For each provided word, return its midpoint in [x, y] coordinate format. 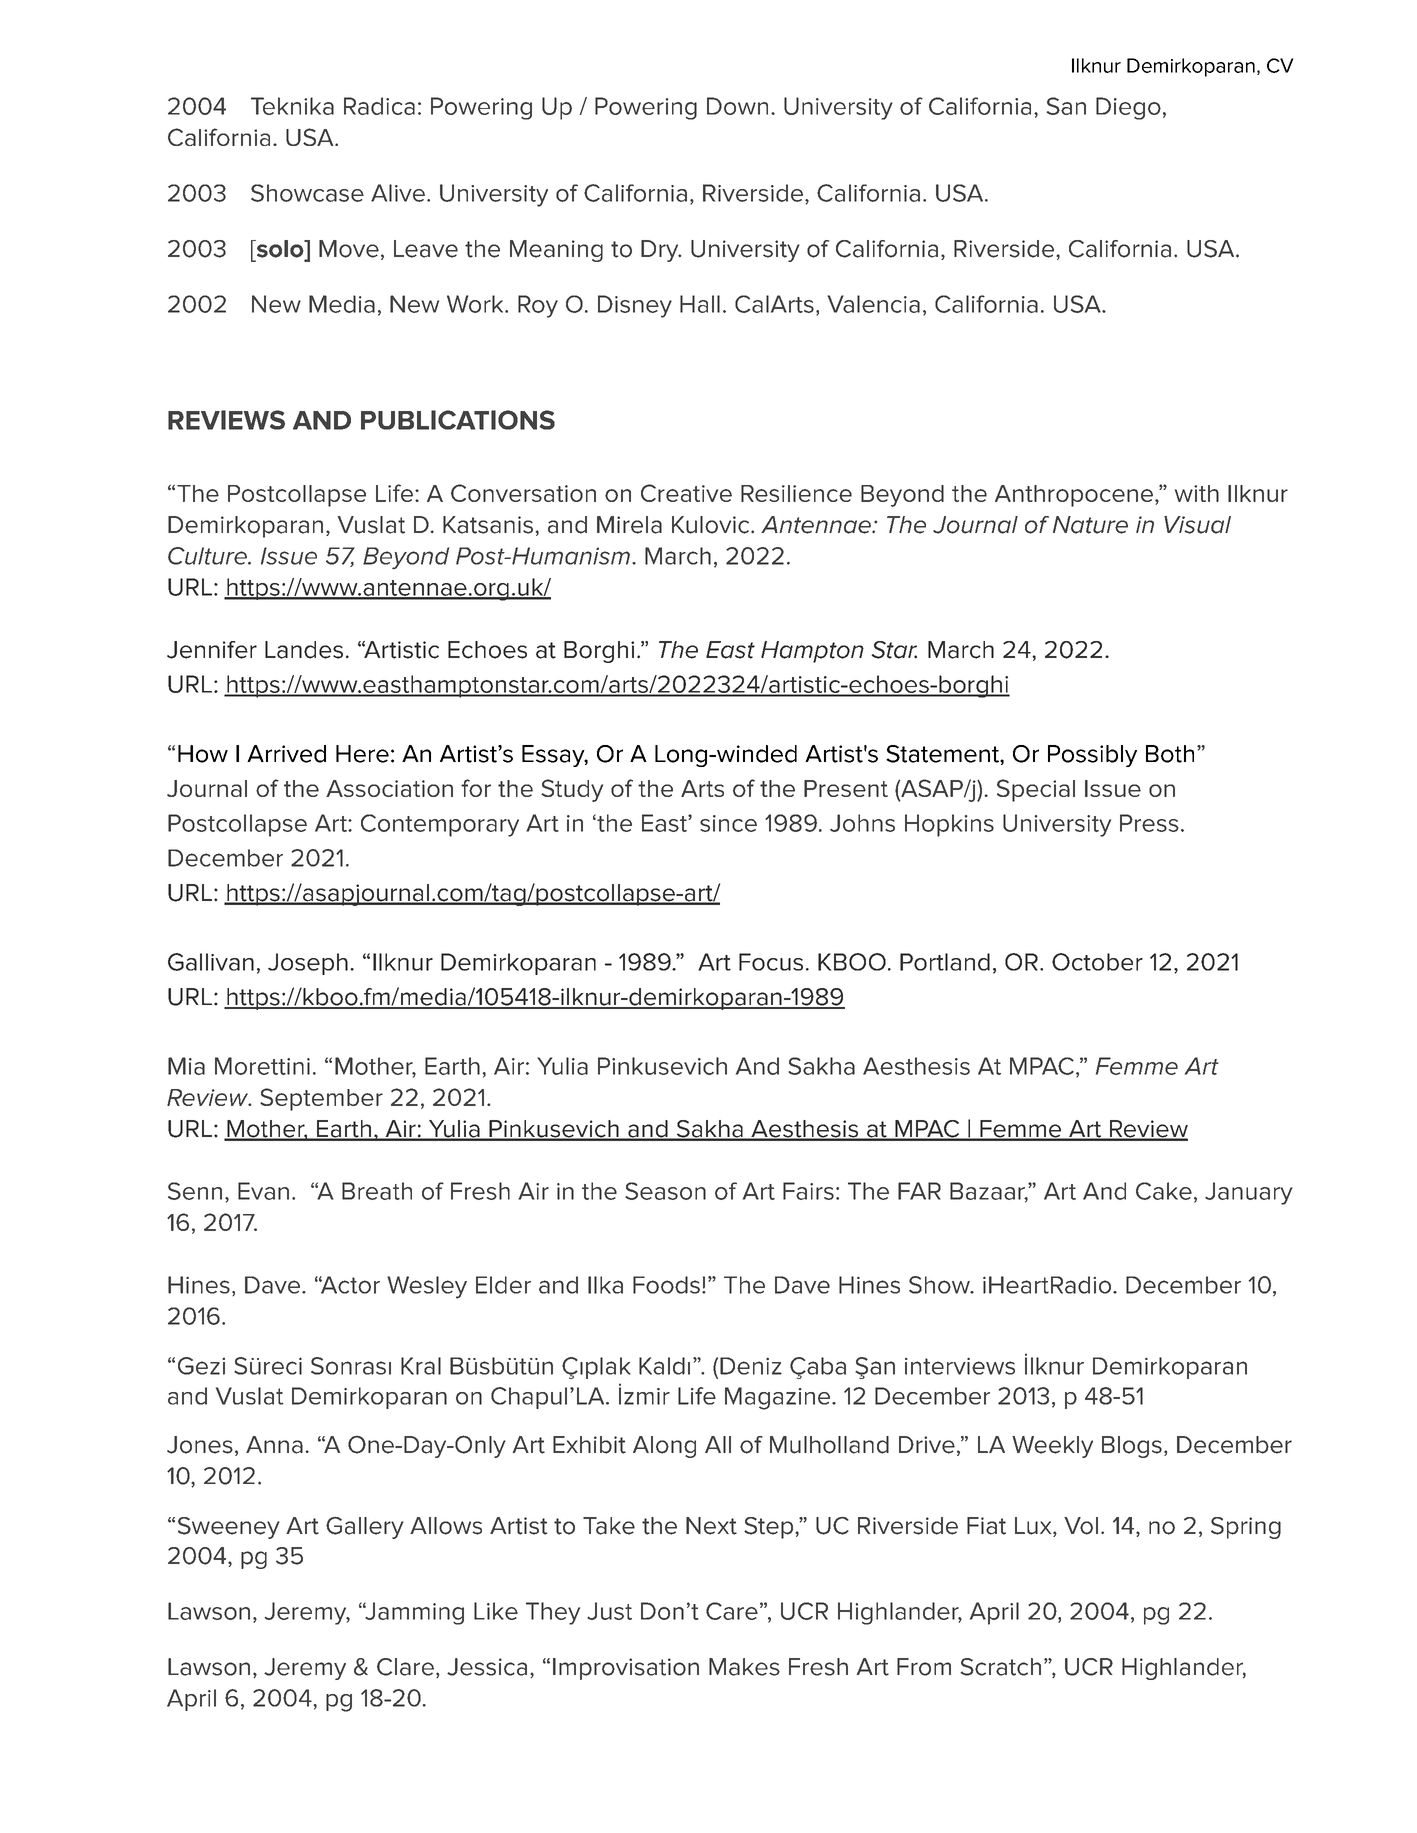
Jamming [413, 1613]
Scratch [1001, 1667]
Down [737, 106]
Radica [379, 106]
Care [732, 1611]
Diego [1128, 108]
